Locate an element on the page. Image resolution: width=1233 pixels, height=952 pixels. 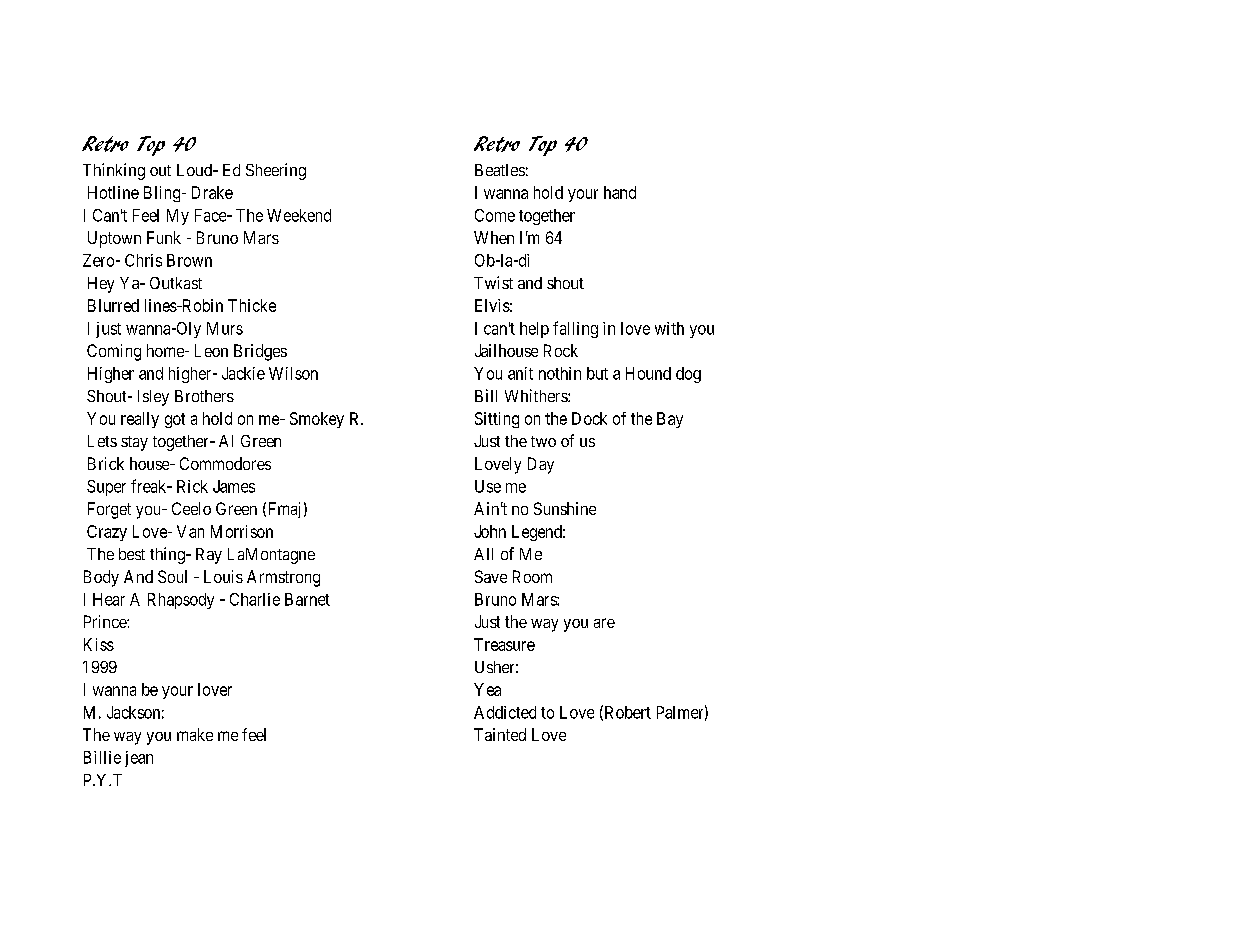
make is located at coordinates (195, 734).
